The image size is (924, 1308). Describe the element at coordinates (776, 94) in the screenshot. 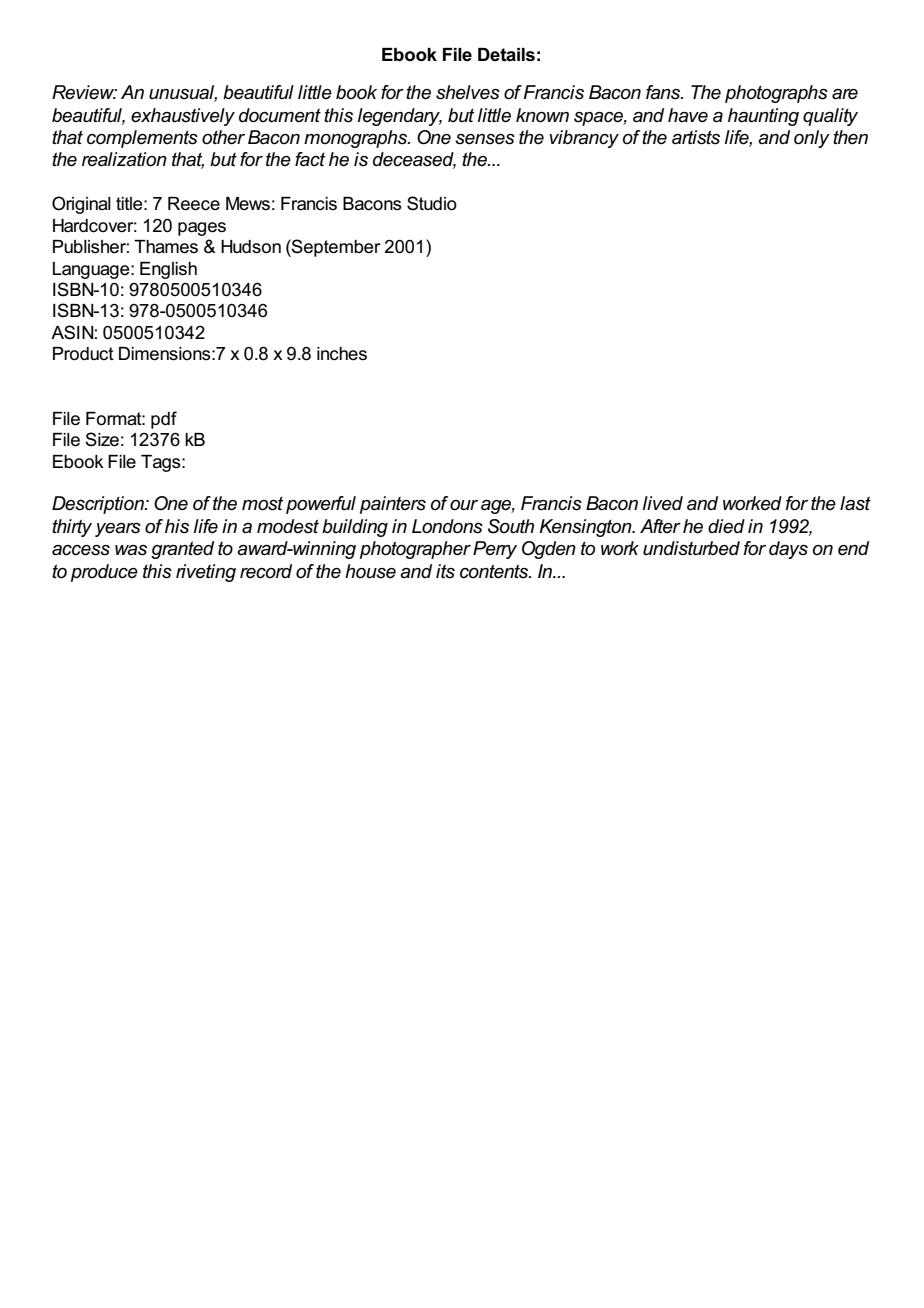

I see `photographs` at that location.
